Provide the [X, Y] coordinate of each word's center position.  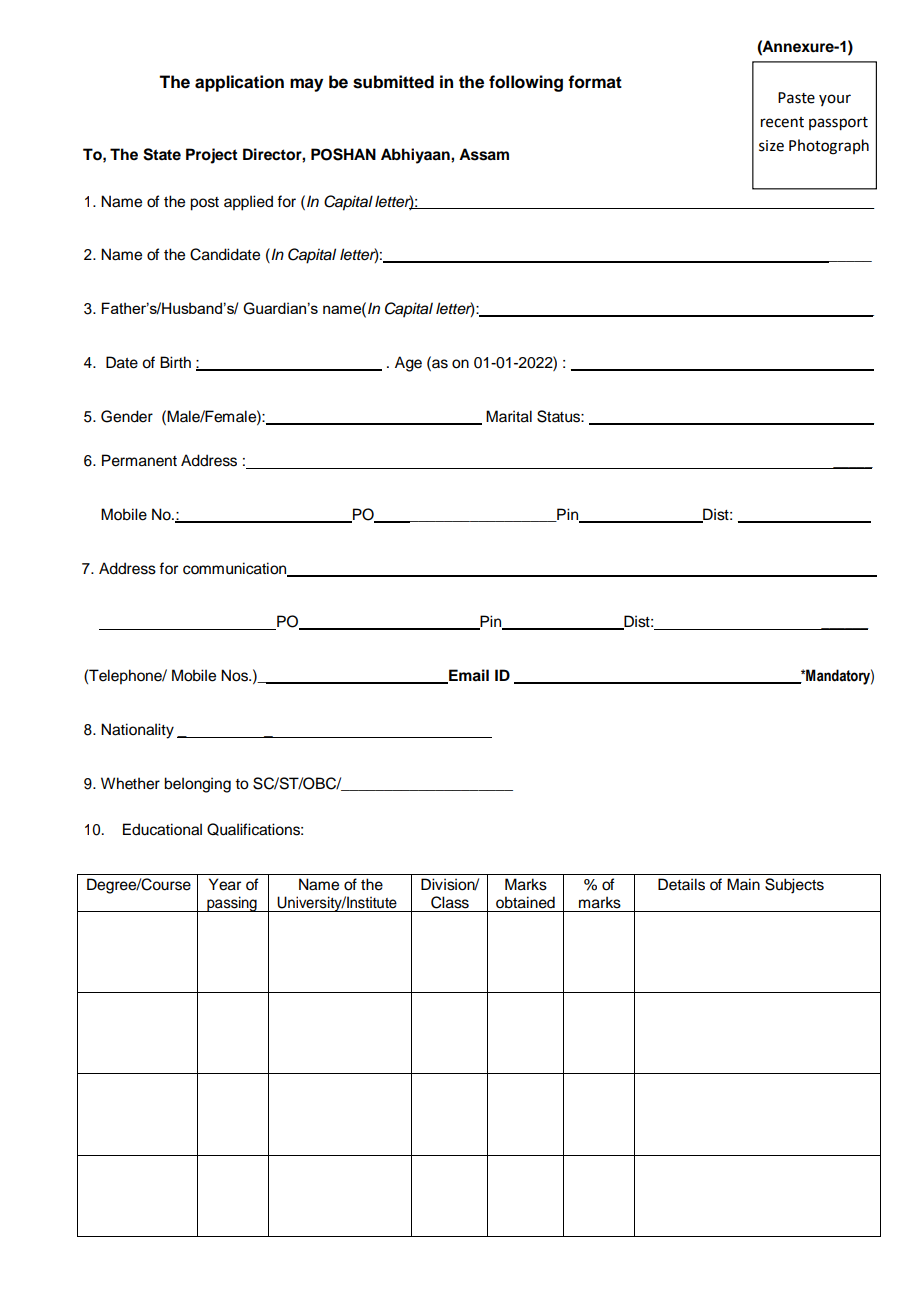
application [239, 83]
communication [236, 569]
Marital [509, 416]
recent [782, 122]
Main [743, 884]
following [526, 83]
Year [225, 884]
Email [468, 676]
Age [408, 364]
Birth [175, 362]
